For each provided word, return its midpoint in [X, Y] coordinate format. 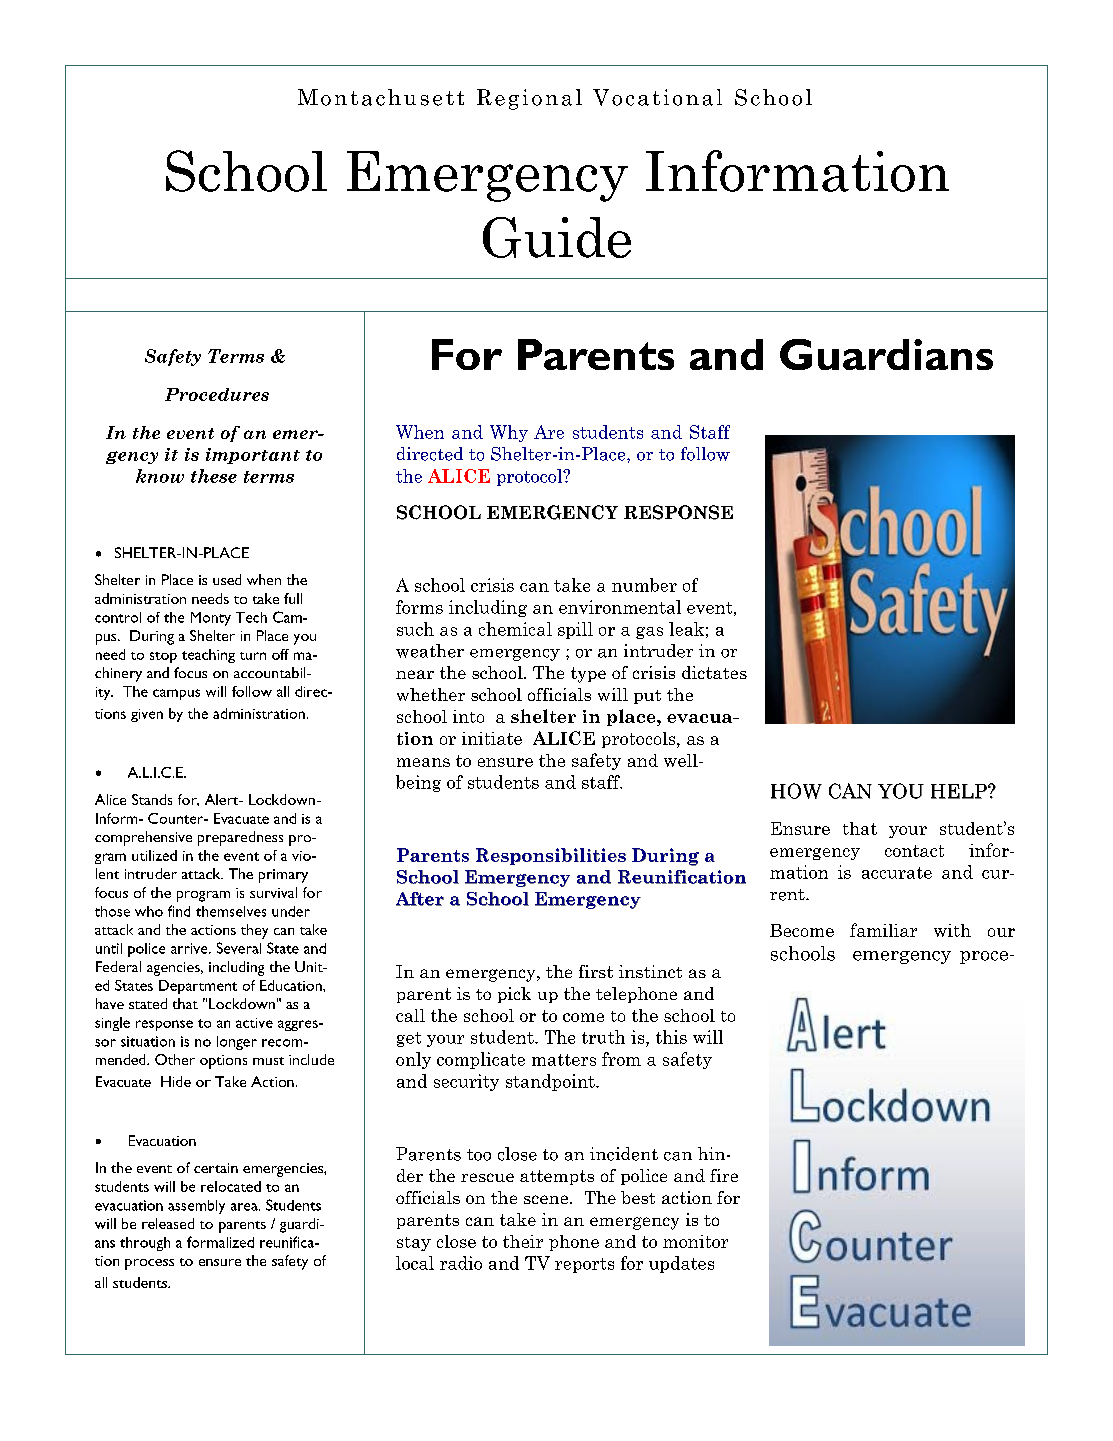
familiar [883, 930]
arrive [190, 948]
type [588, 675]
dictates [714, 672]
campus [176, 694]
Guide [557, 237]
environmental [620, 607]
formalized [220, 1242]
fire [724, 1175]
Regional [529, 99]
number [644, 585]
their [523, 1241]
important [253, 456]
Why [509, 433]
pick [514, 995]
